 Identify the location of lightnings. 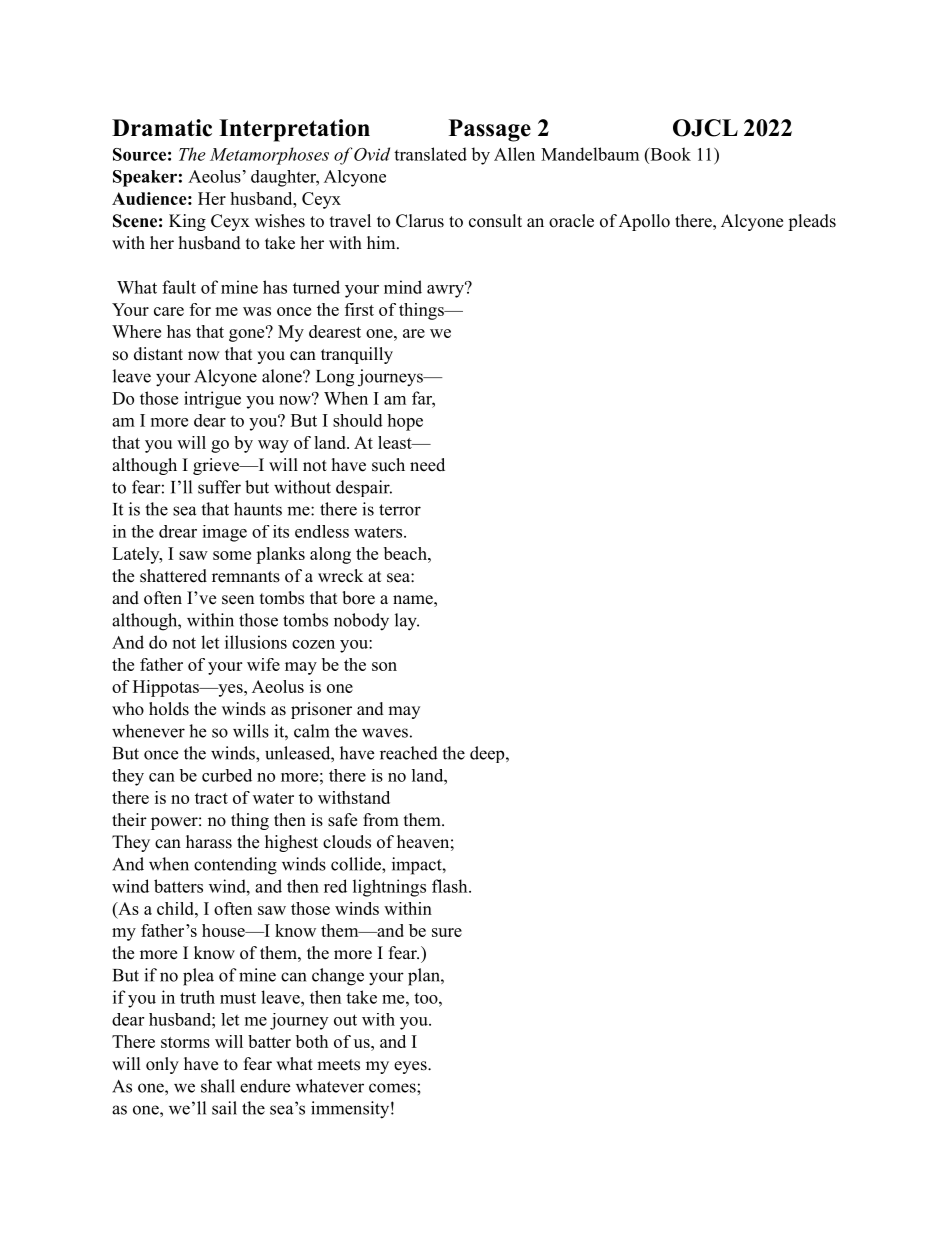
(389, 888).
